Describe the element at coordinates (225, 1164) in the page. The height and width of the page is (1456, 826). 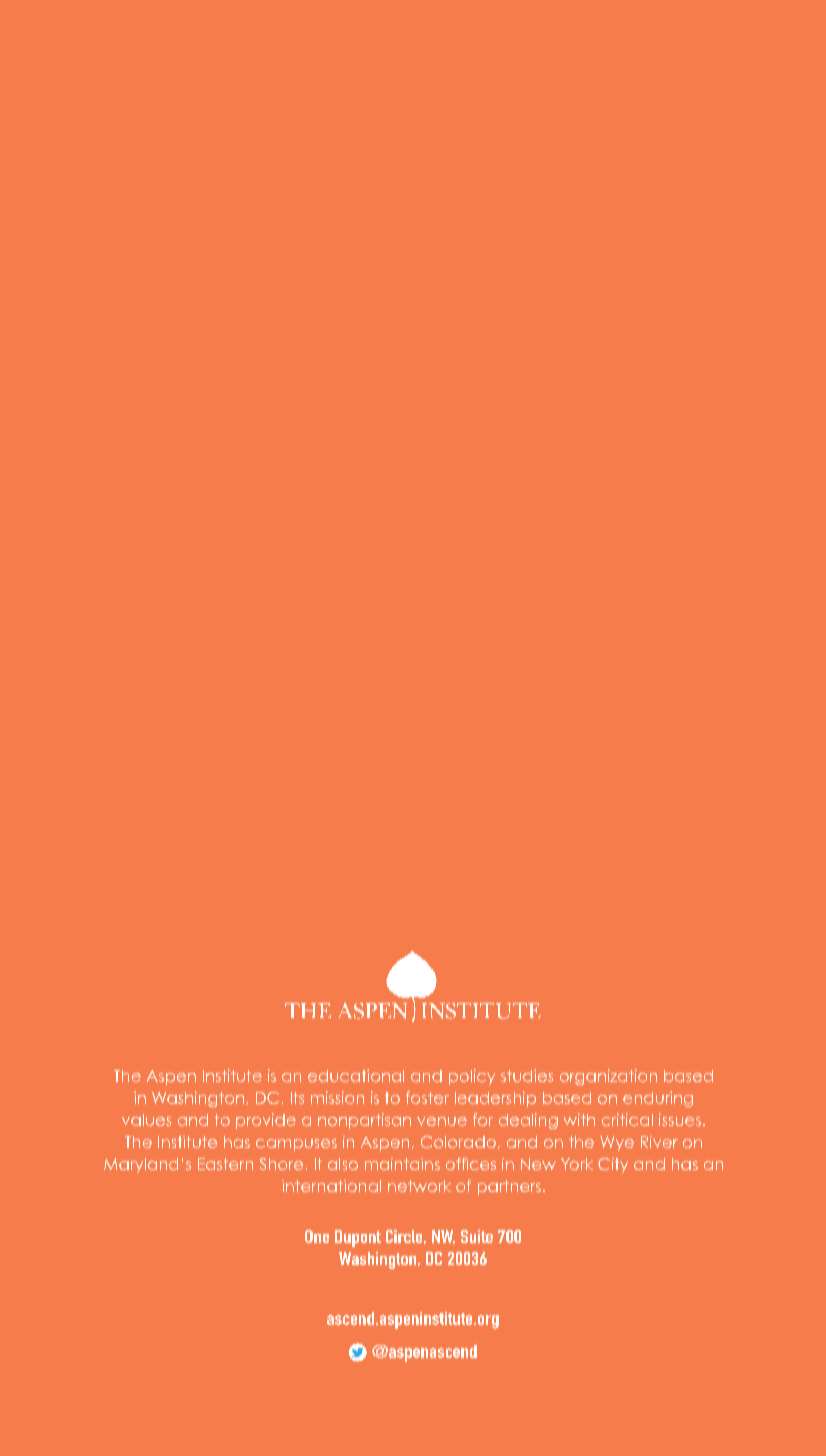
I see `Eastern` at that location.
